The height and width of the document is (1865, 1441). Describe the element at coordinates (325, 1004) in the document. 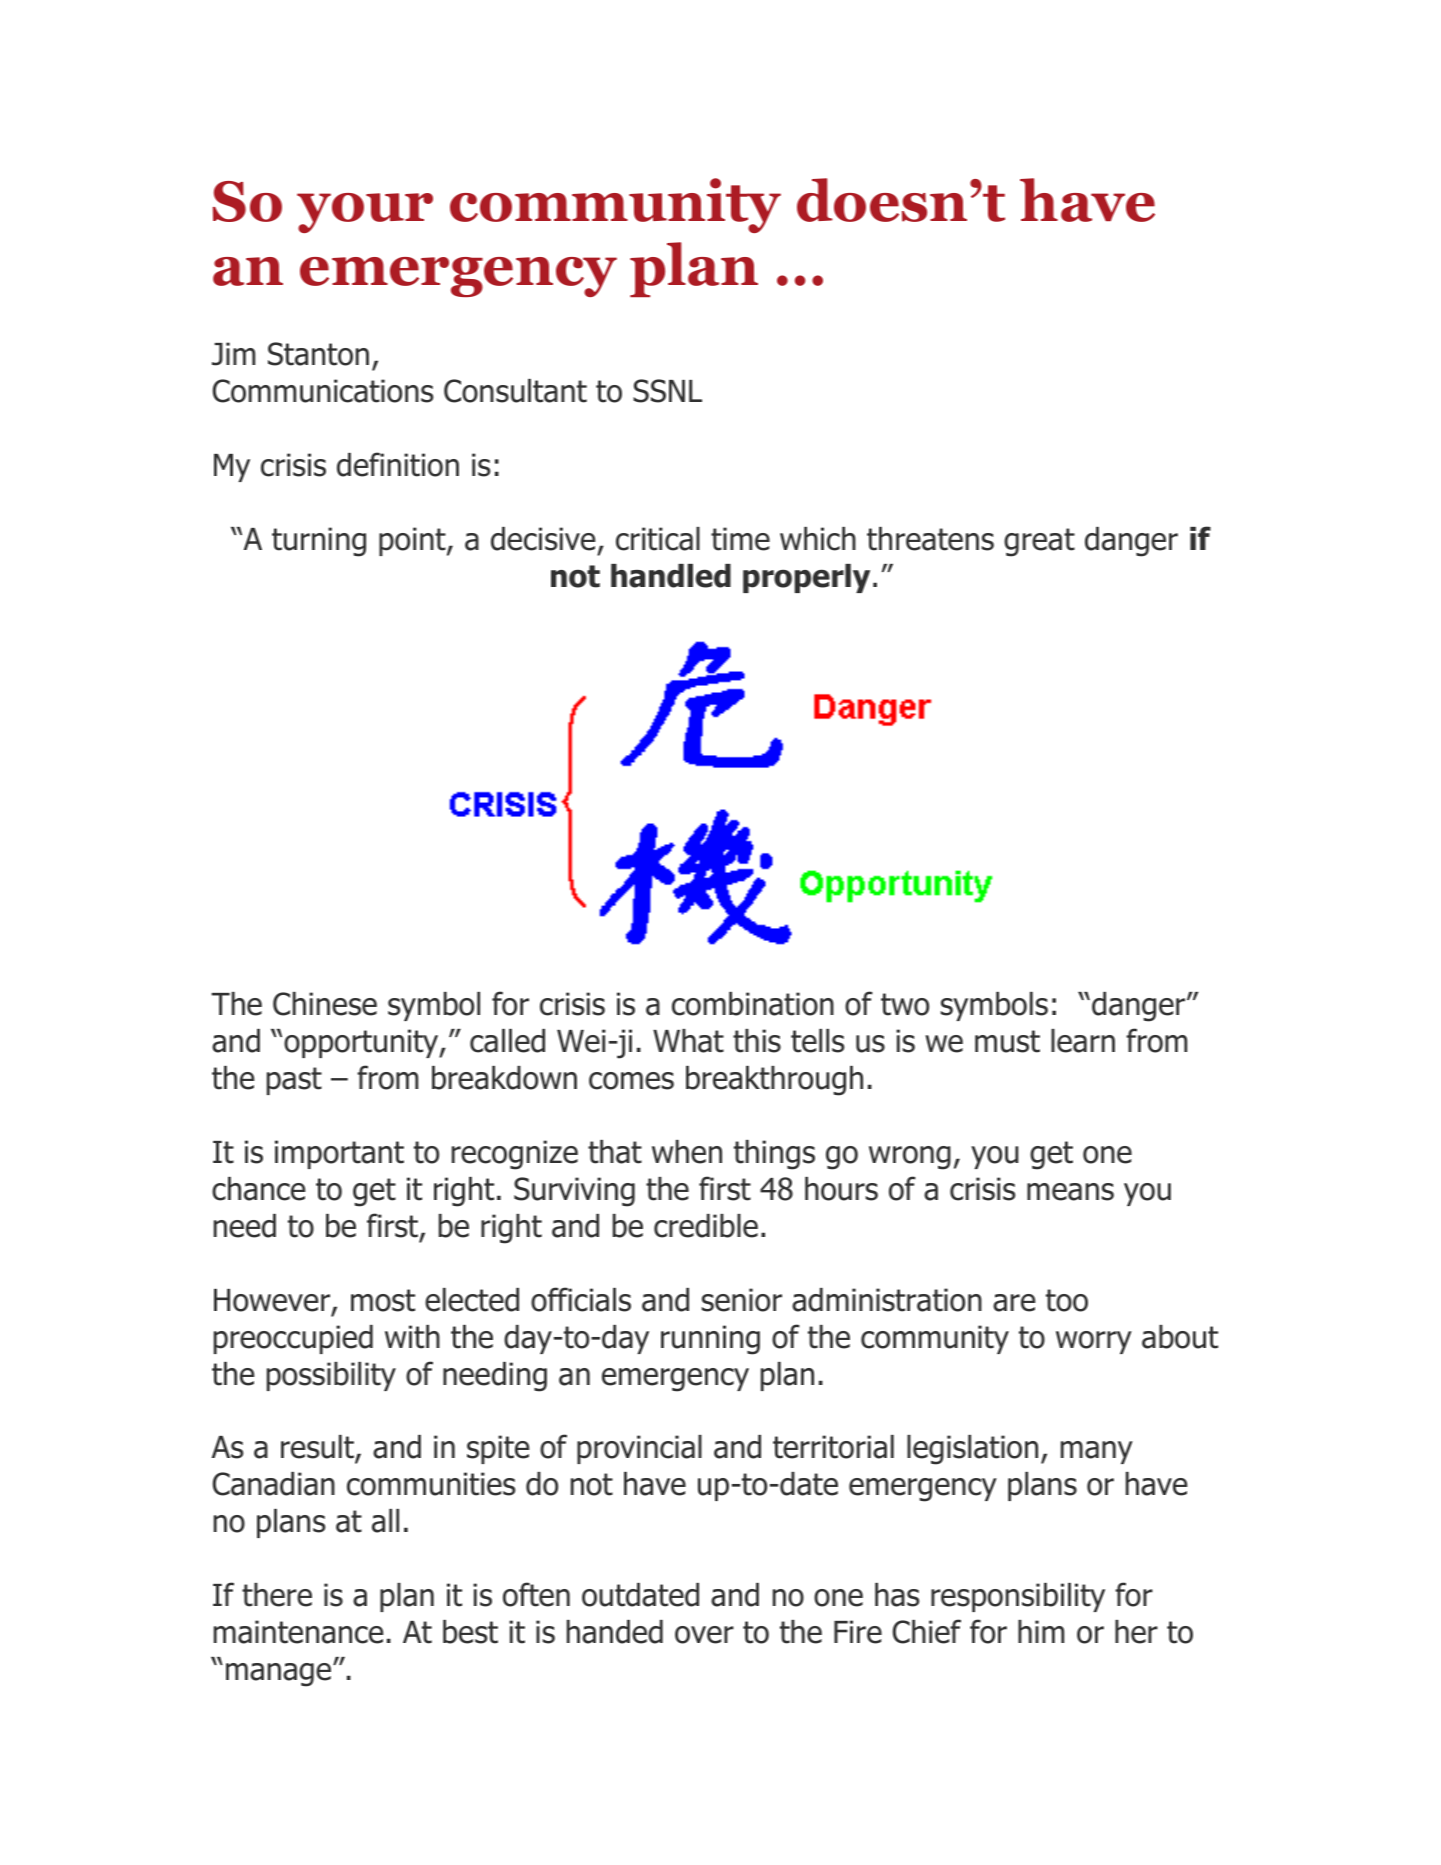

I see `Chinese` at that location.
